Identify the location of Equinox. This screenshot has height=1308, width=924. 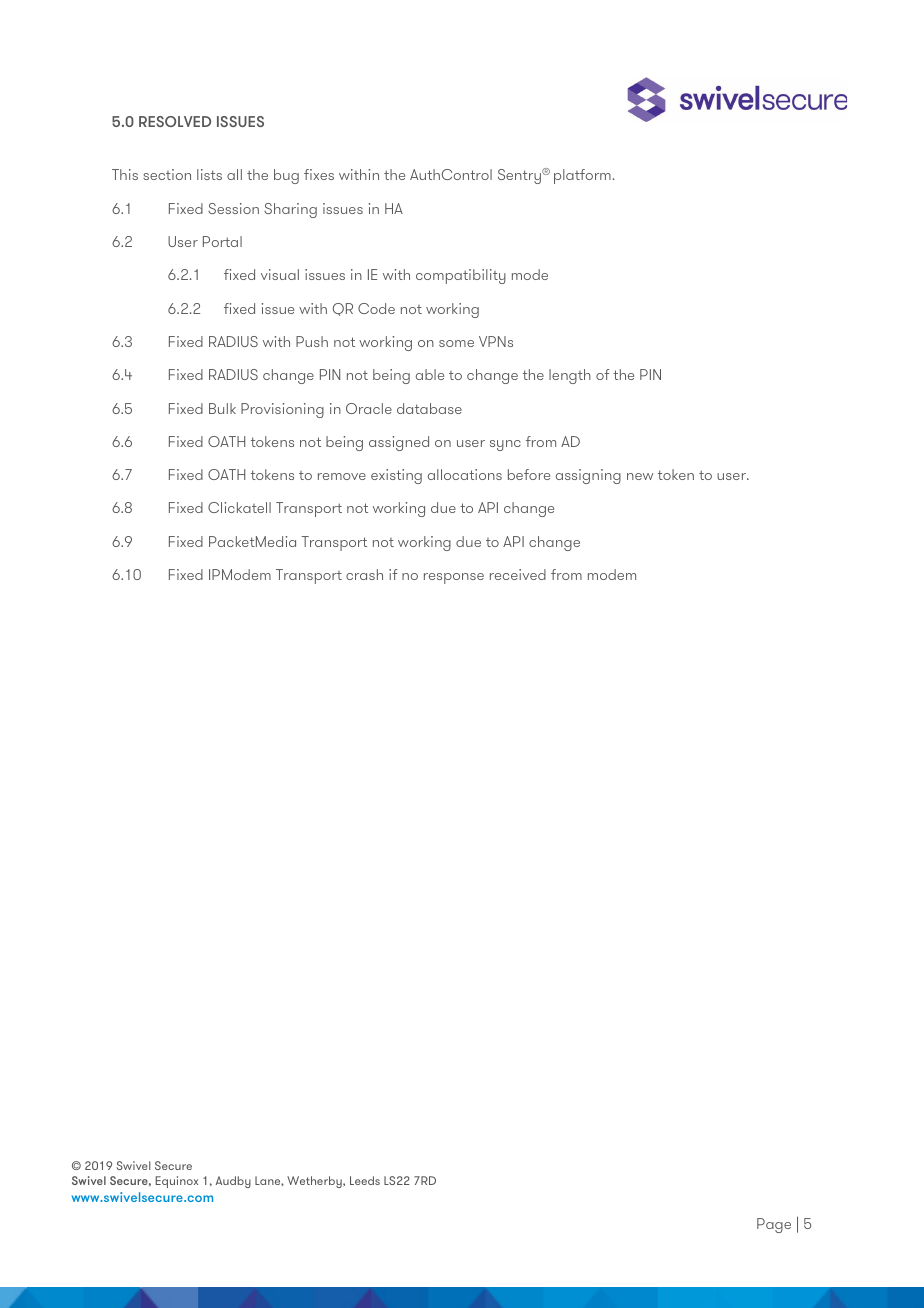
(177, 1182).
